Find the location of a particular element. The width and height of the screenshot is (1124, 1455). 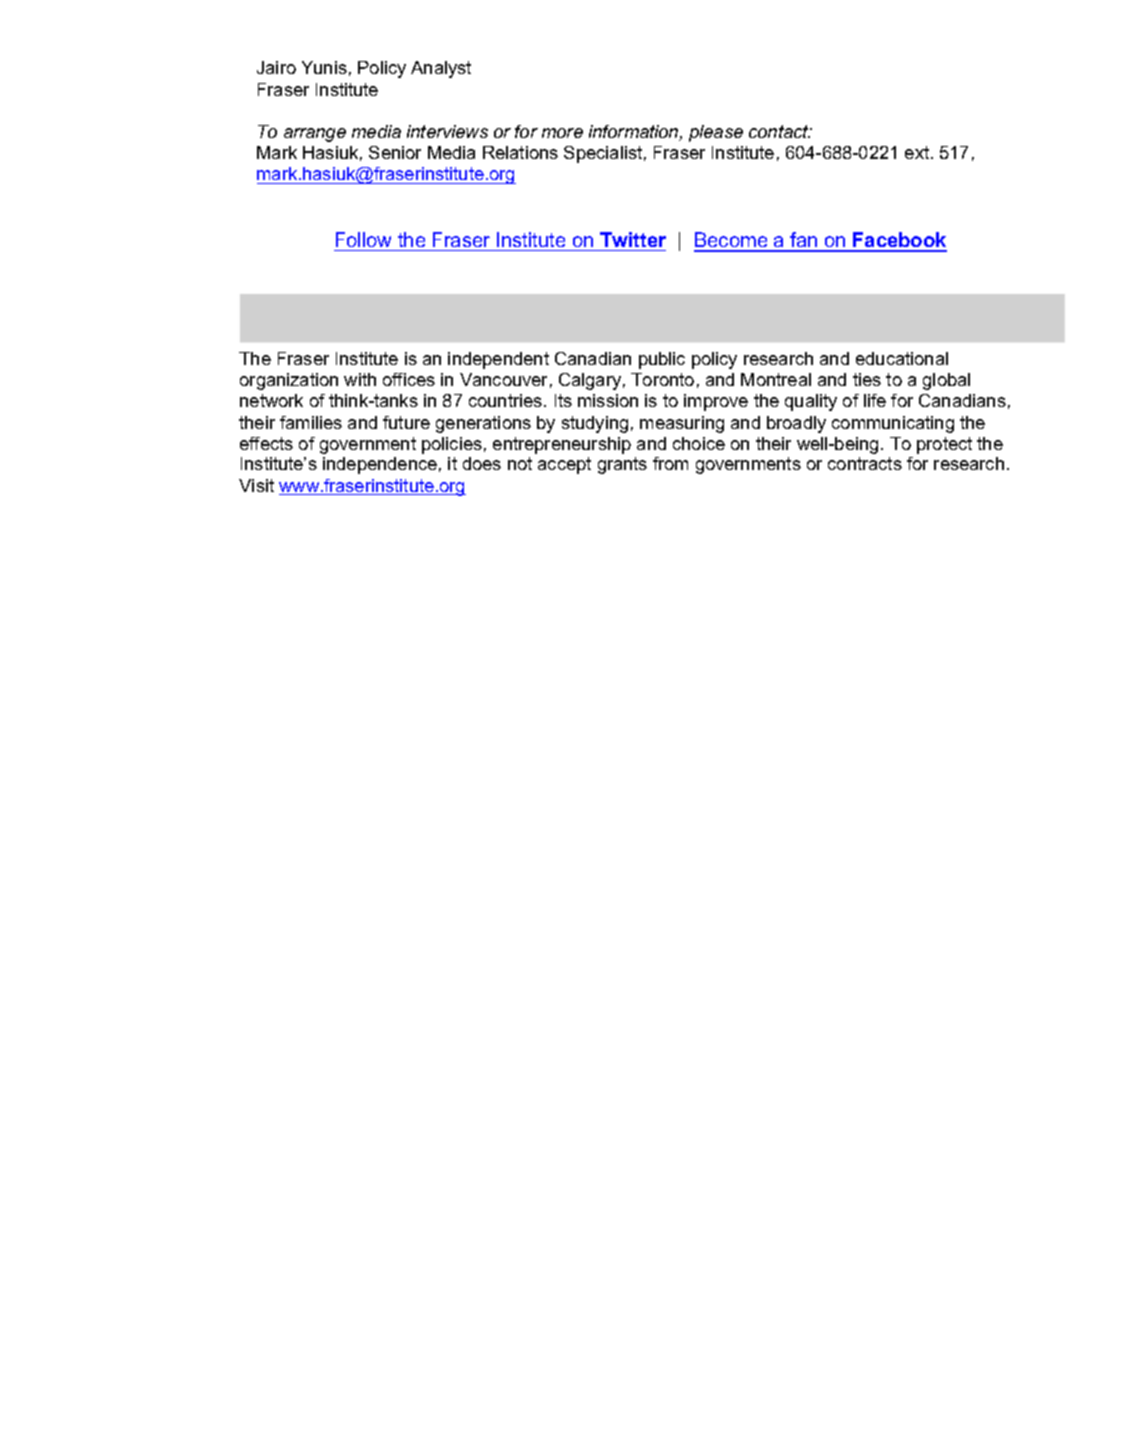

public is located at coordinates (662, 360).
